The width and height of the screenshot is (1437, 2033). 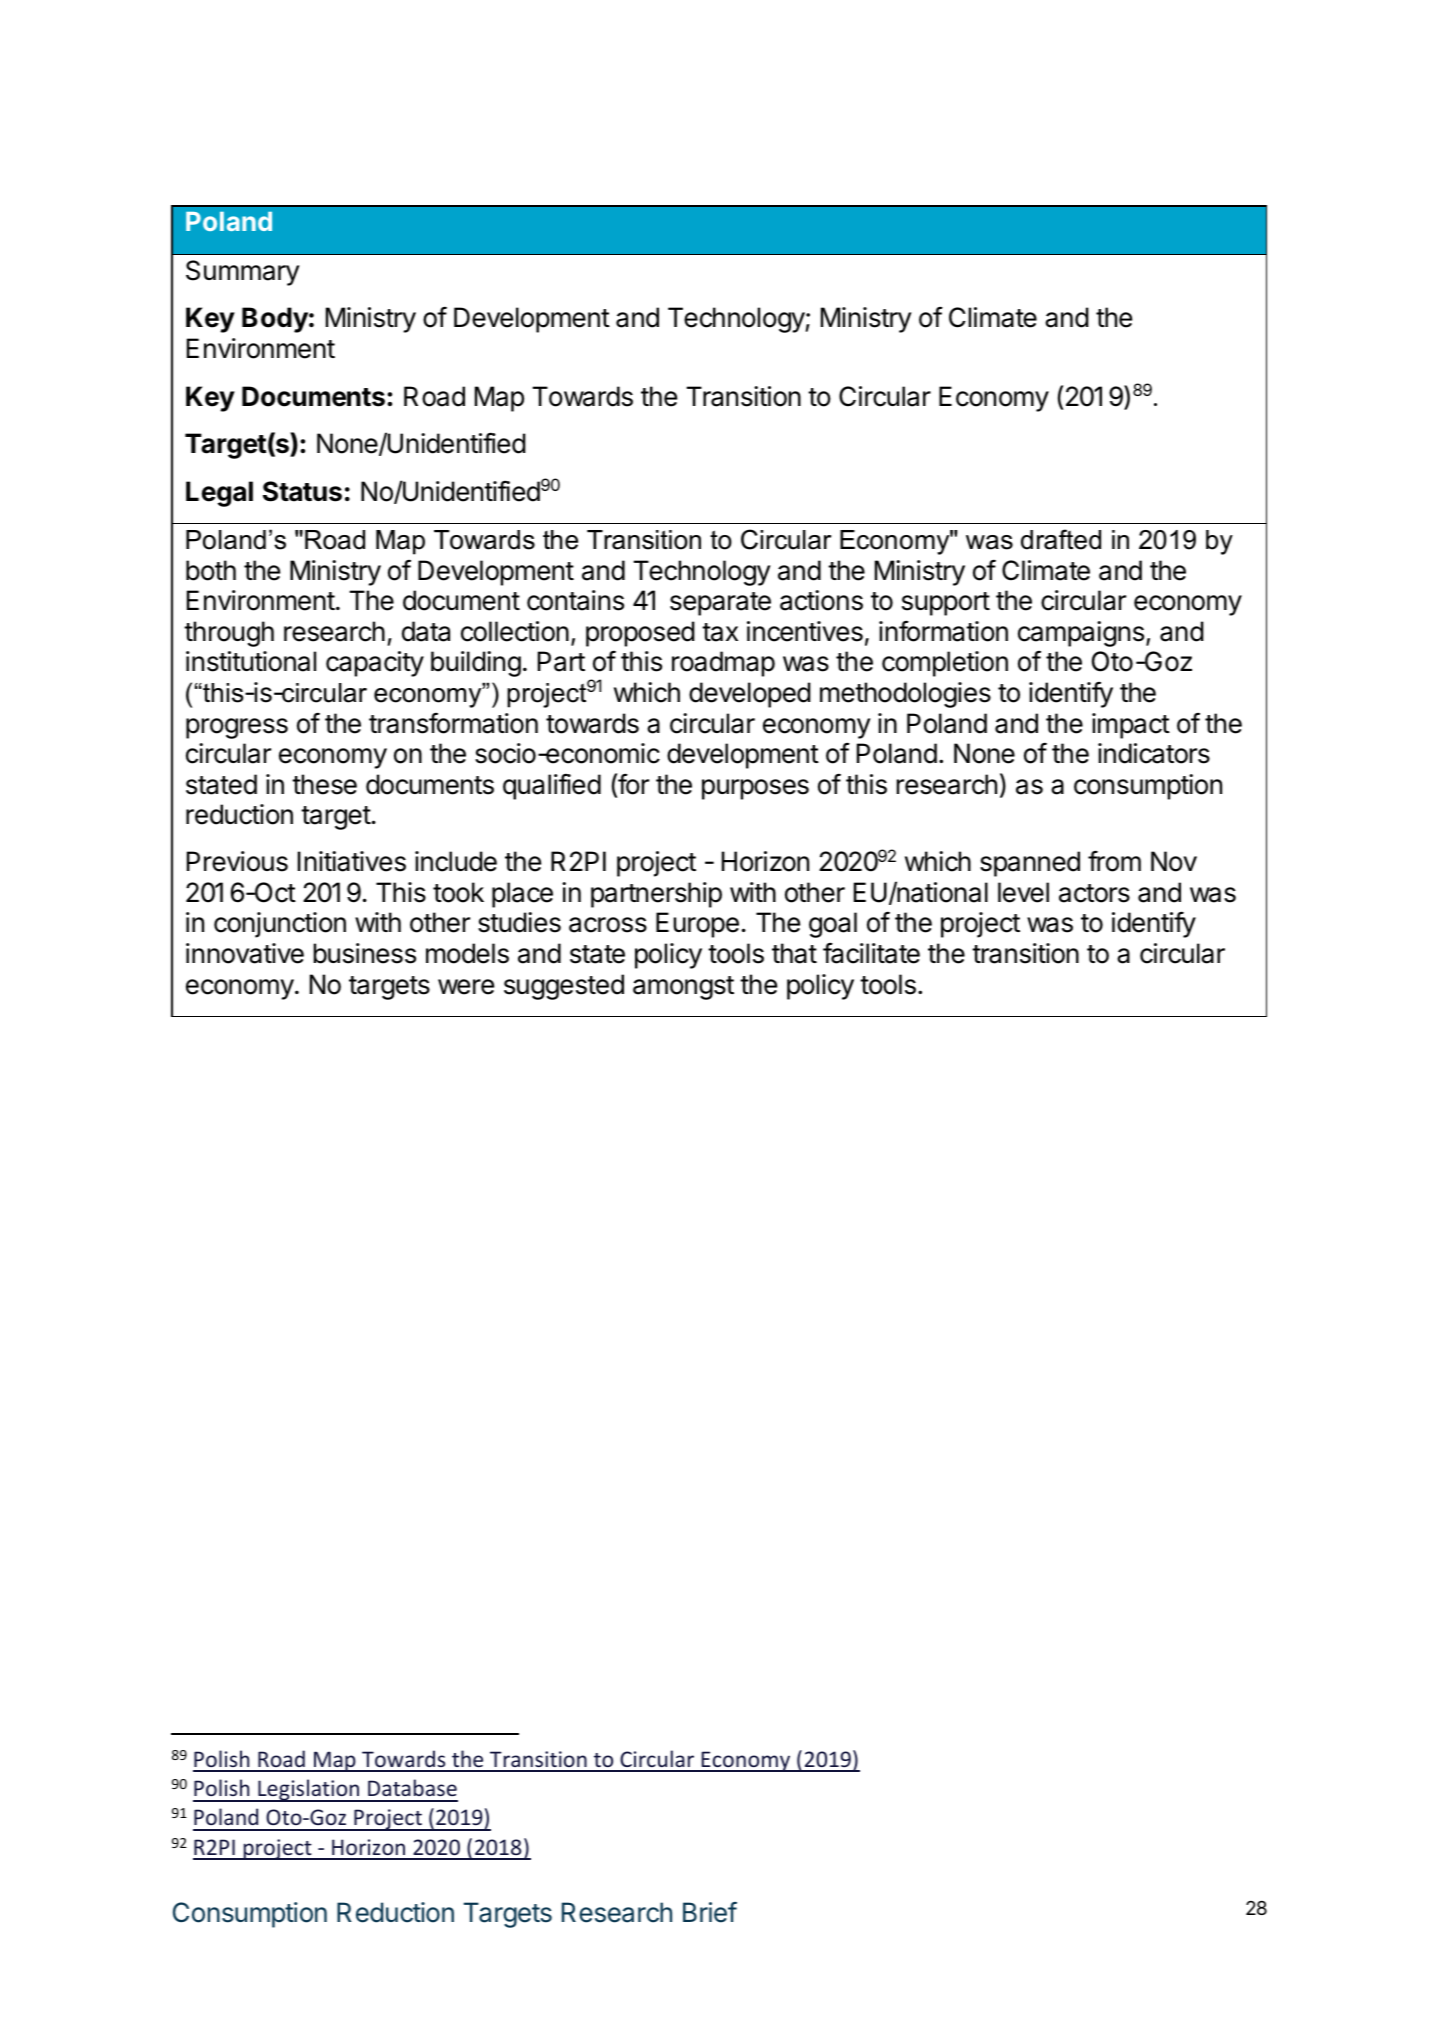 What do you see at coordinates (871, 953) in the screenshot?
I see `facilitate` at bounding box center [871, 953].
